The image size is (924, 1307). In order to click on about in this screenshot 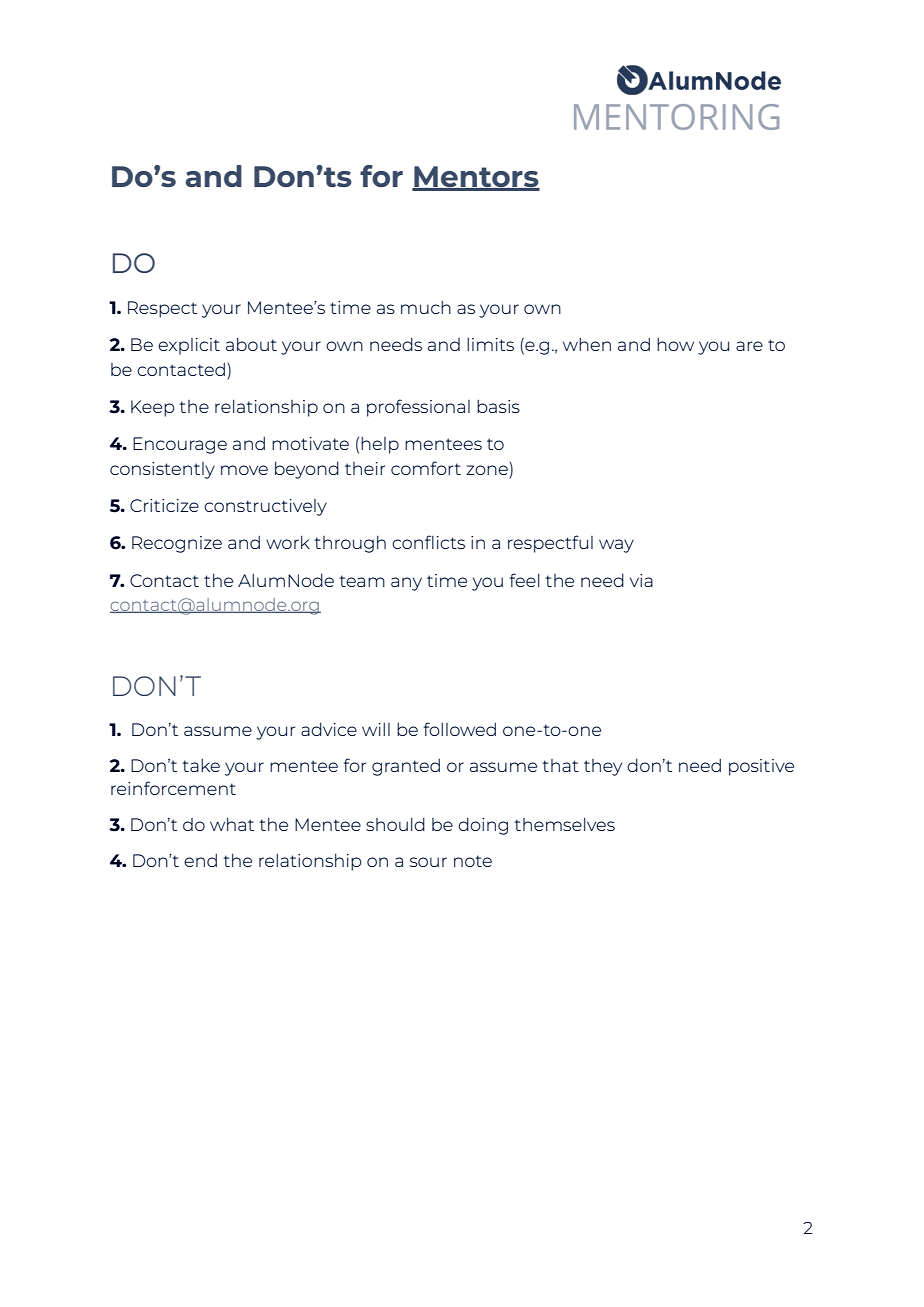, I will do `click(251, 344)`.
